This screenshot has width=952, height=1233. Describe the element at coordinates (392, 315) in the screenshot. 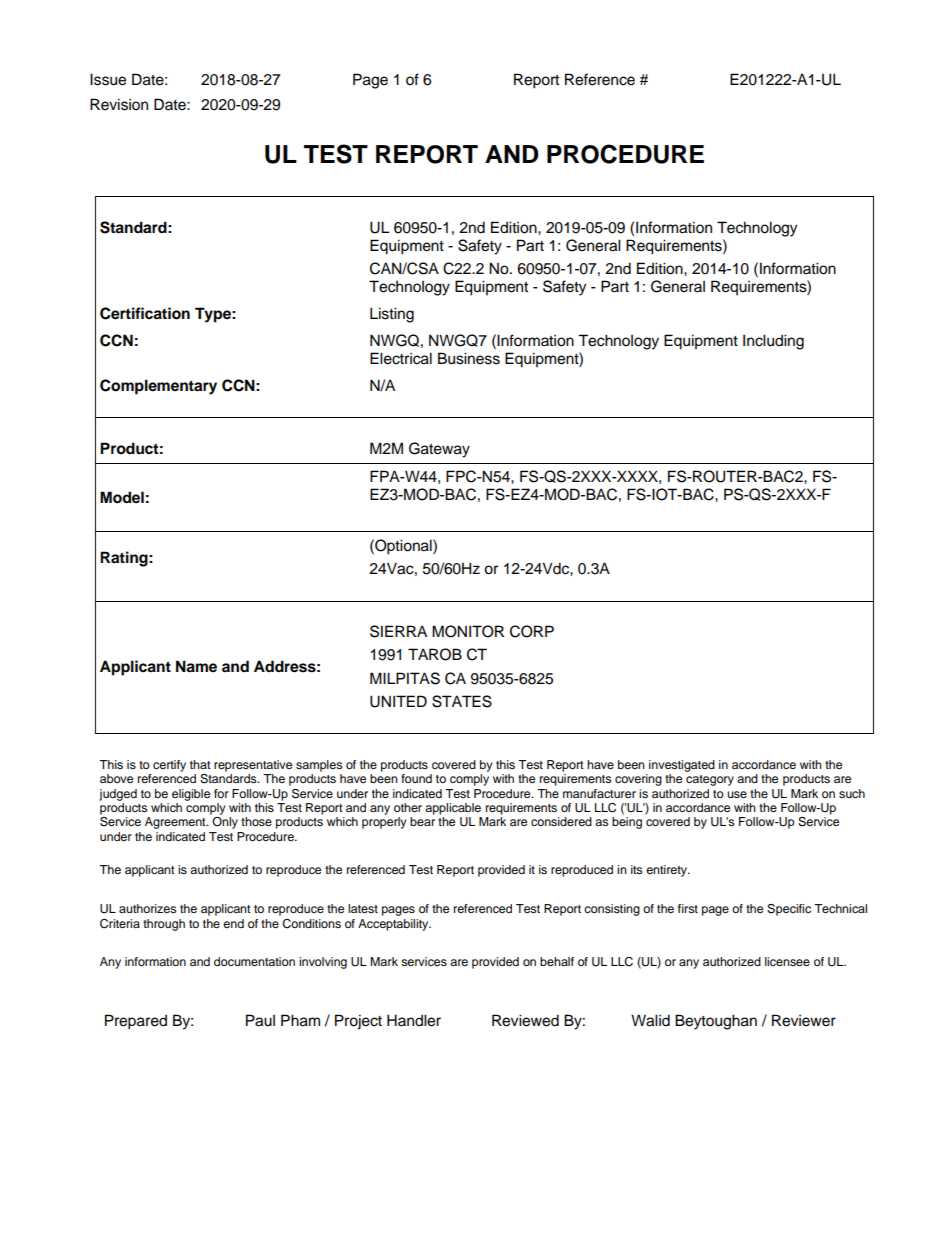

I see `Listing` at that location.
